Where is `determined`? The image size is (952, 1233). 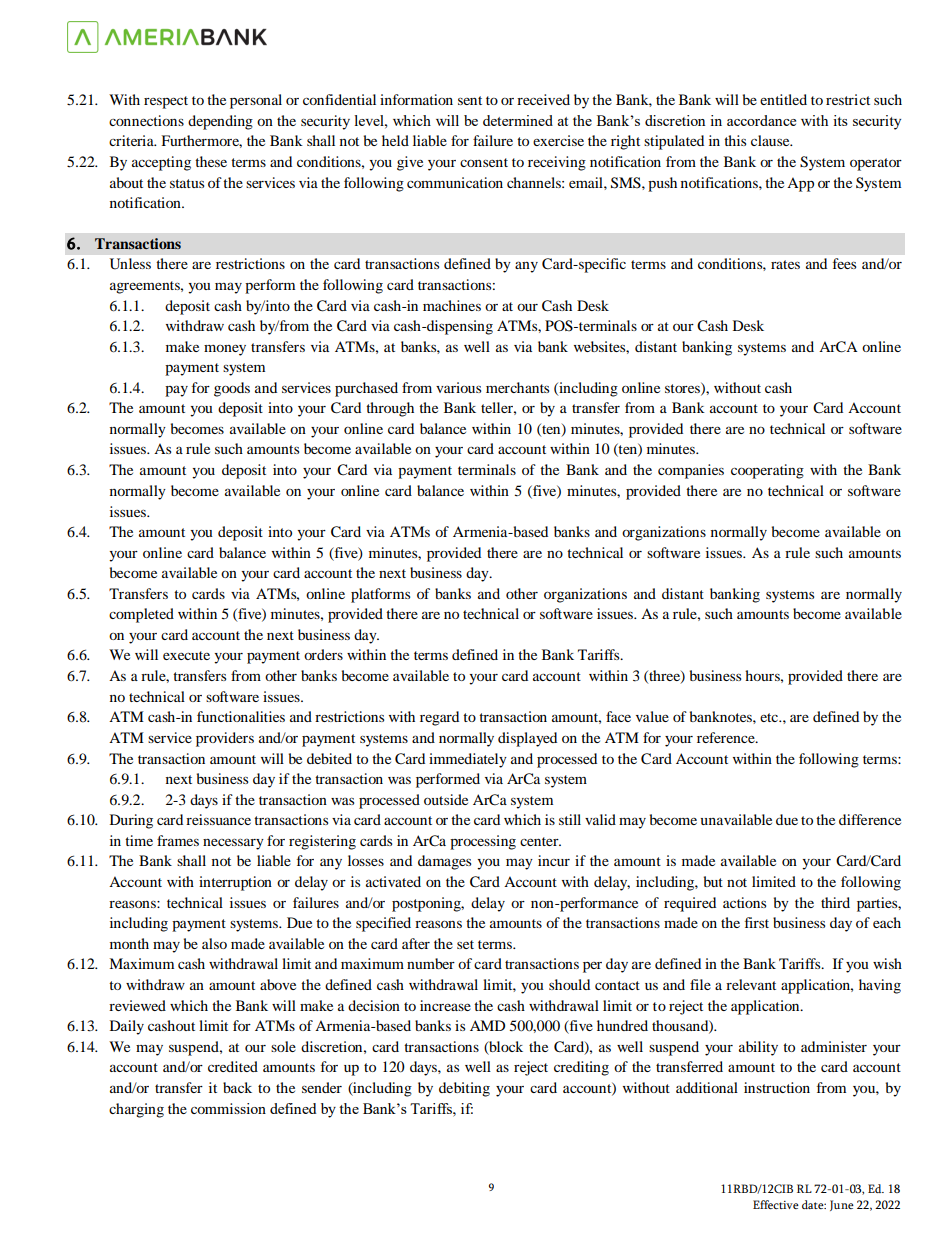
determined is located at coordinates (518, 120).
